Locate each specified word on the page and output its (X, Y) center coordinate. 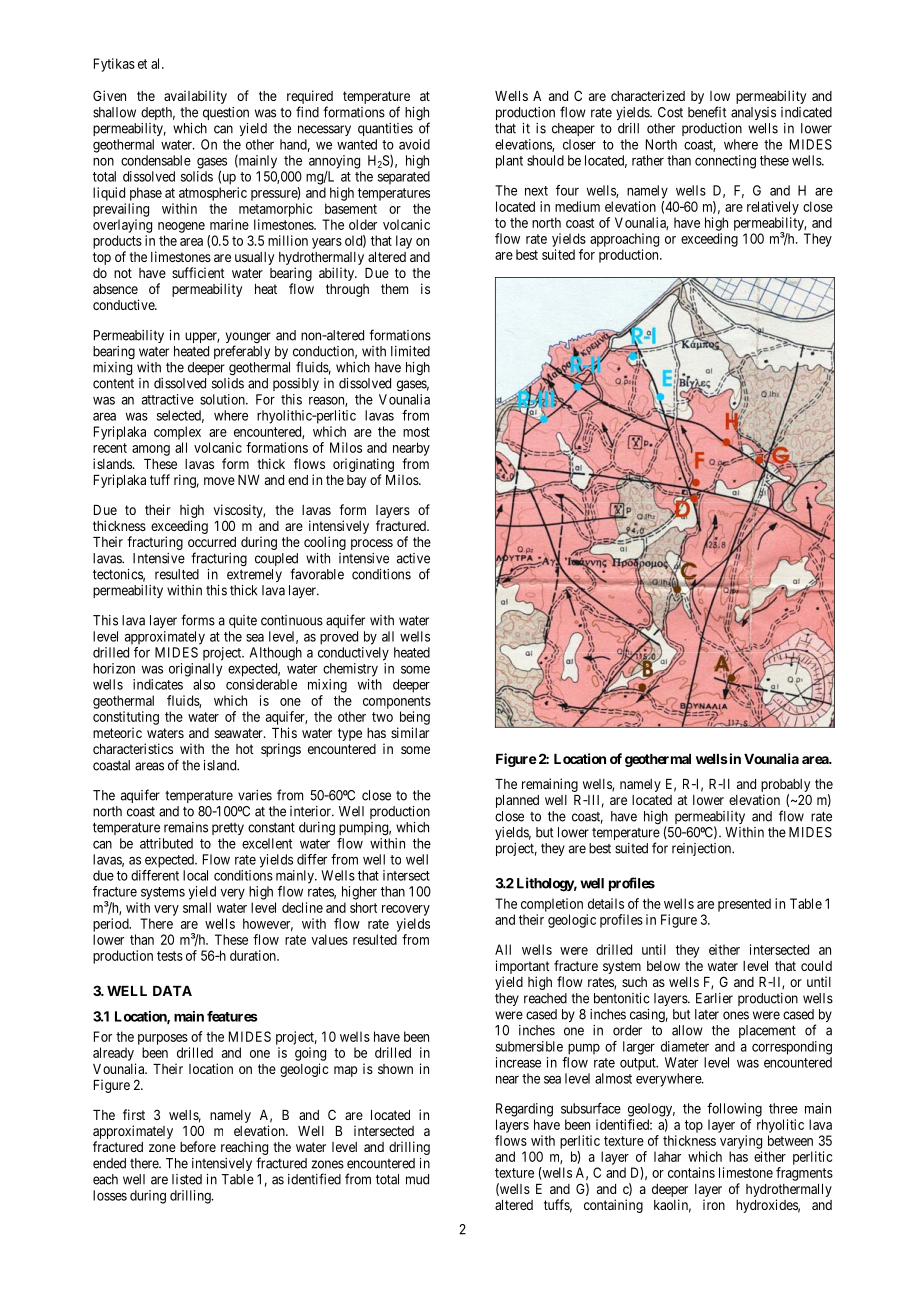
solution (223, 399)
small (197, 907)
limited (410, 351)
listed (187, 1179)
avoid (414, 144)
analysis (753, 113)
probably (785, 785)
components (397, 702)
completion (552, 905)
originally (195, 670)
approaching (624, 240)
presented (744, 905)
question (226, 113)
